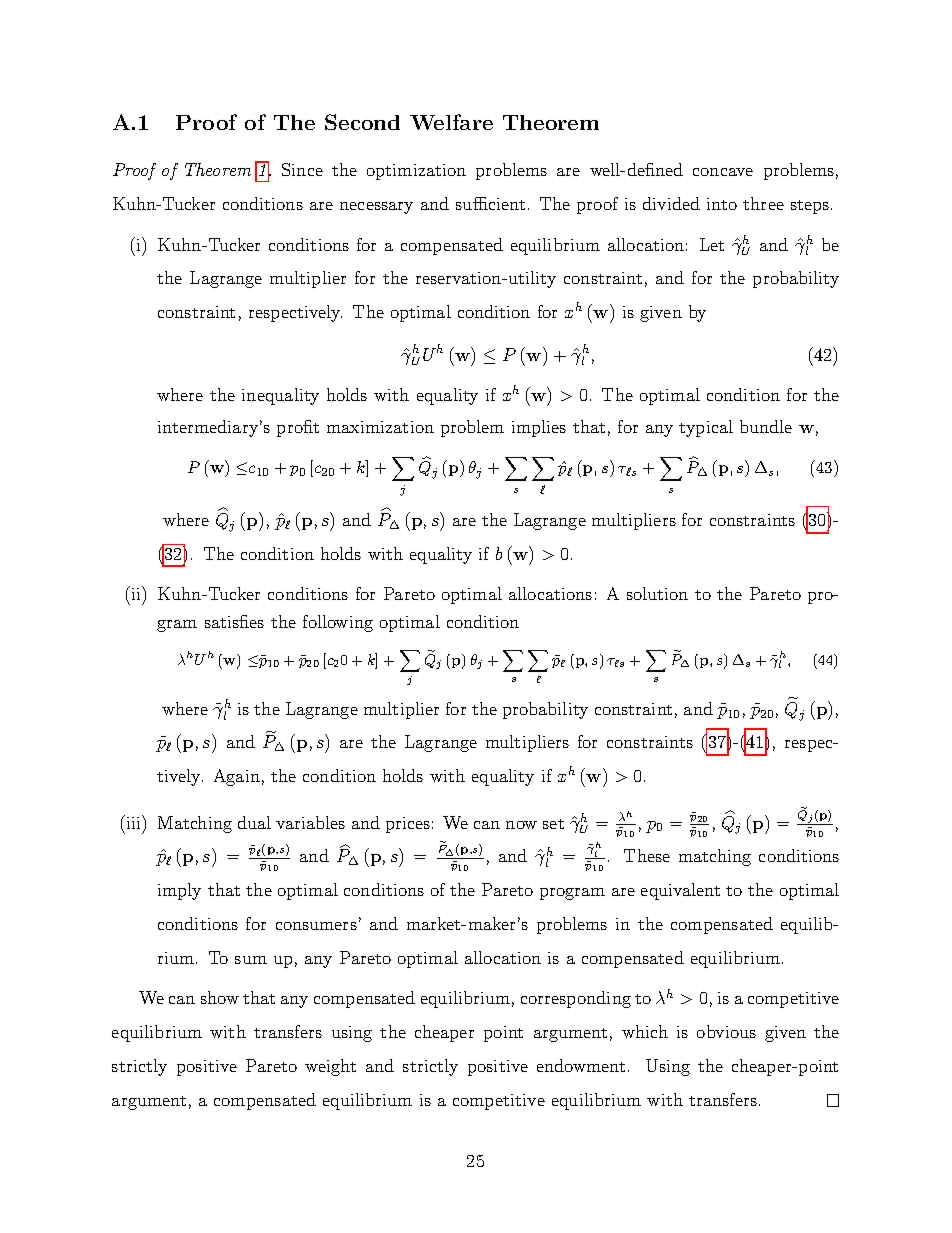 Image resolution: width=952 pixels, height=1233 pixels. What do you see at coordinates (451, 122) in the screenshot?
I see `Welfare` at bounding box center [451, 122].
